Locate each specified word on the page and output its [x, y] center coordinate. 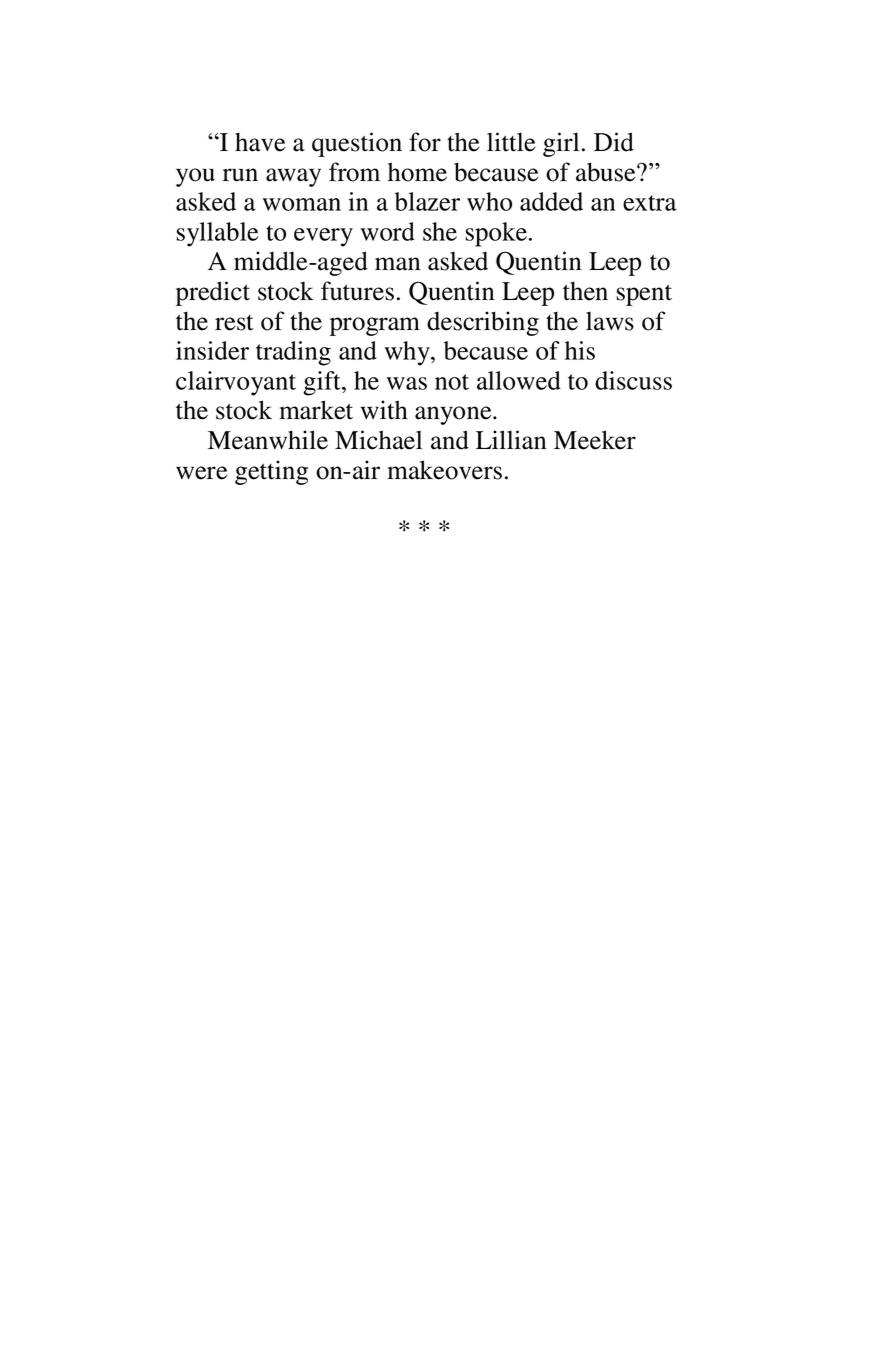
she [440, 231]
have [260, 142]
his [580, 350]
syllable [217, 234]
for [425, 142]
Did [614, 142]
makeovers [444, 470]
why [408, 353]
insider [212, 350]
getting [271, 472]
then [585, 291]
